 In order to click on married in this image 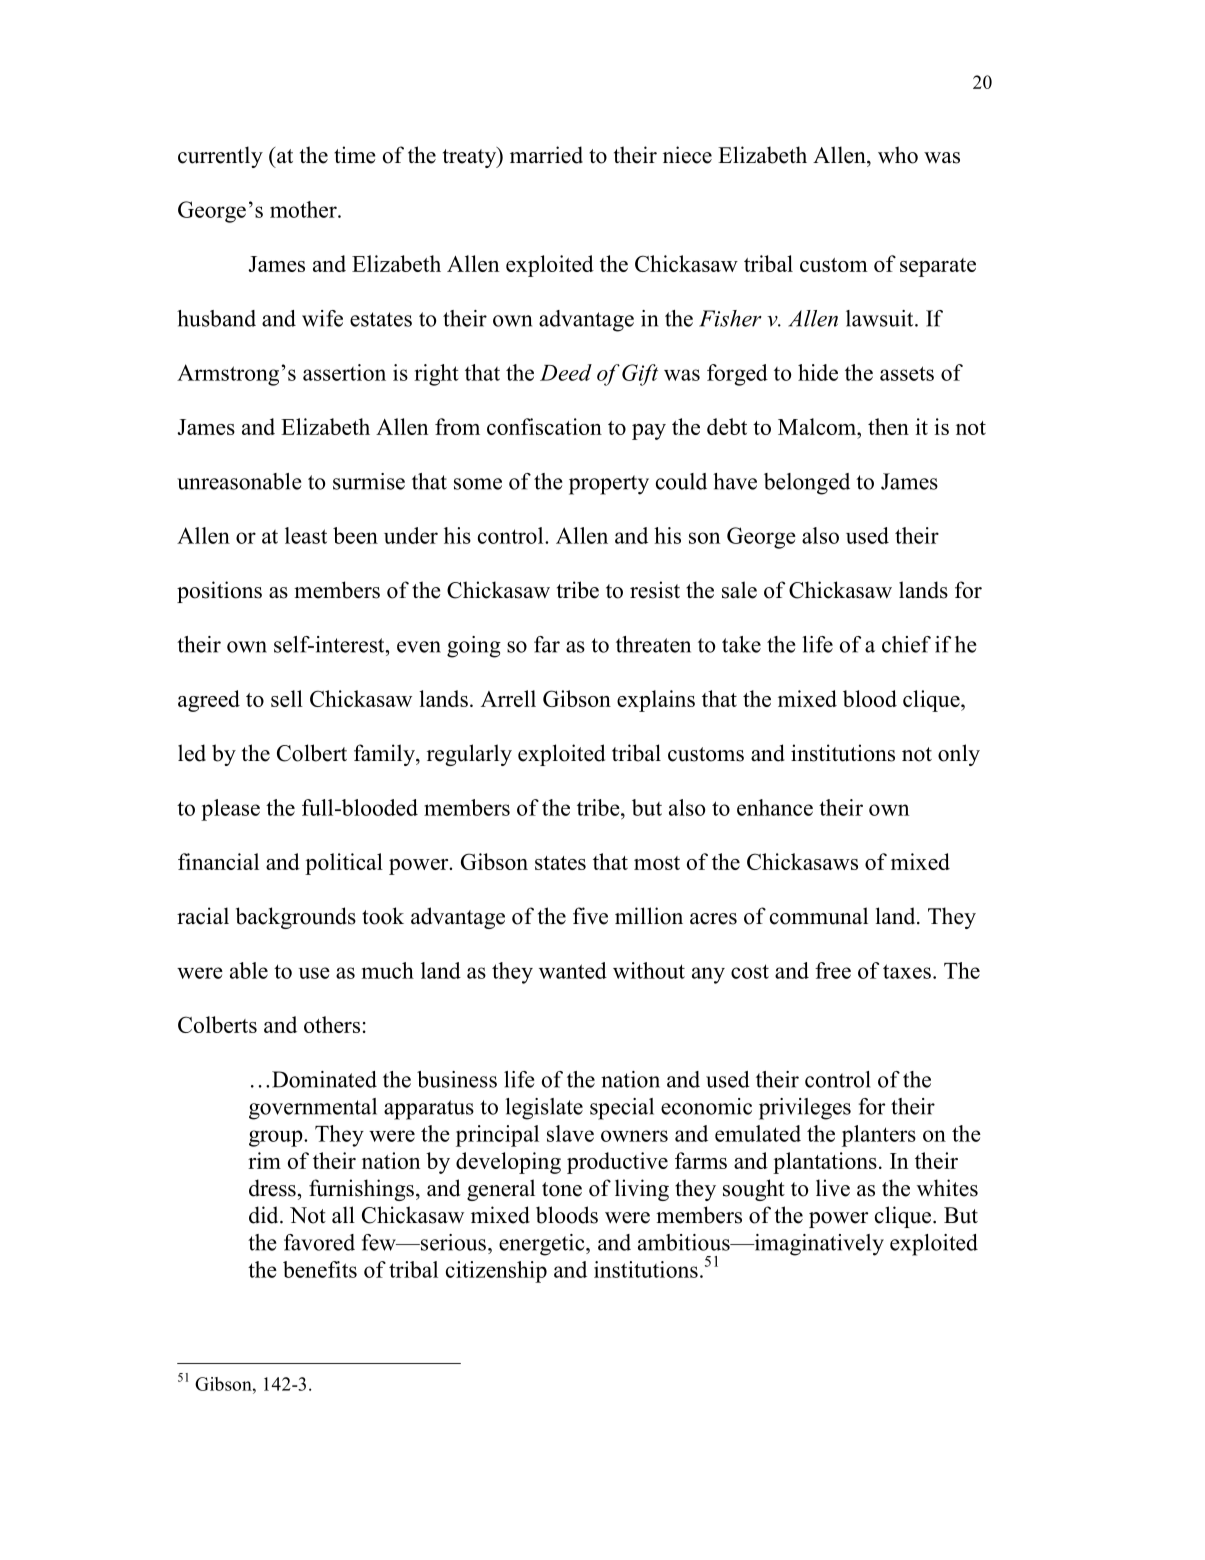, I will do `click(546, 155)`.
